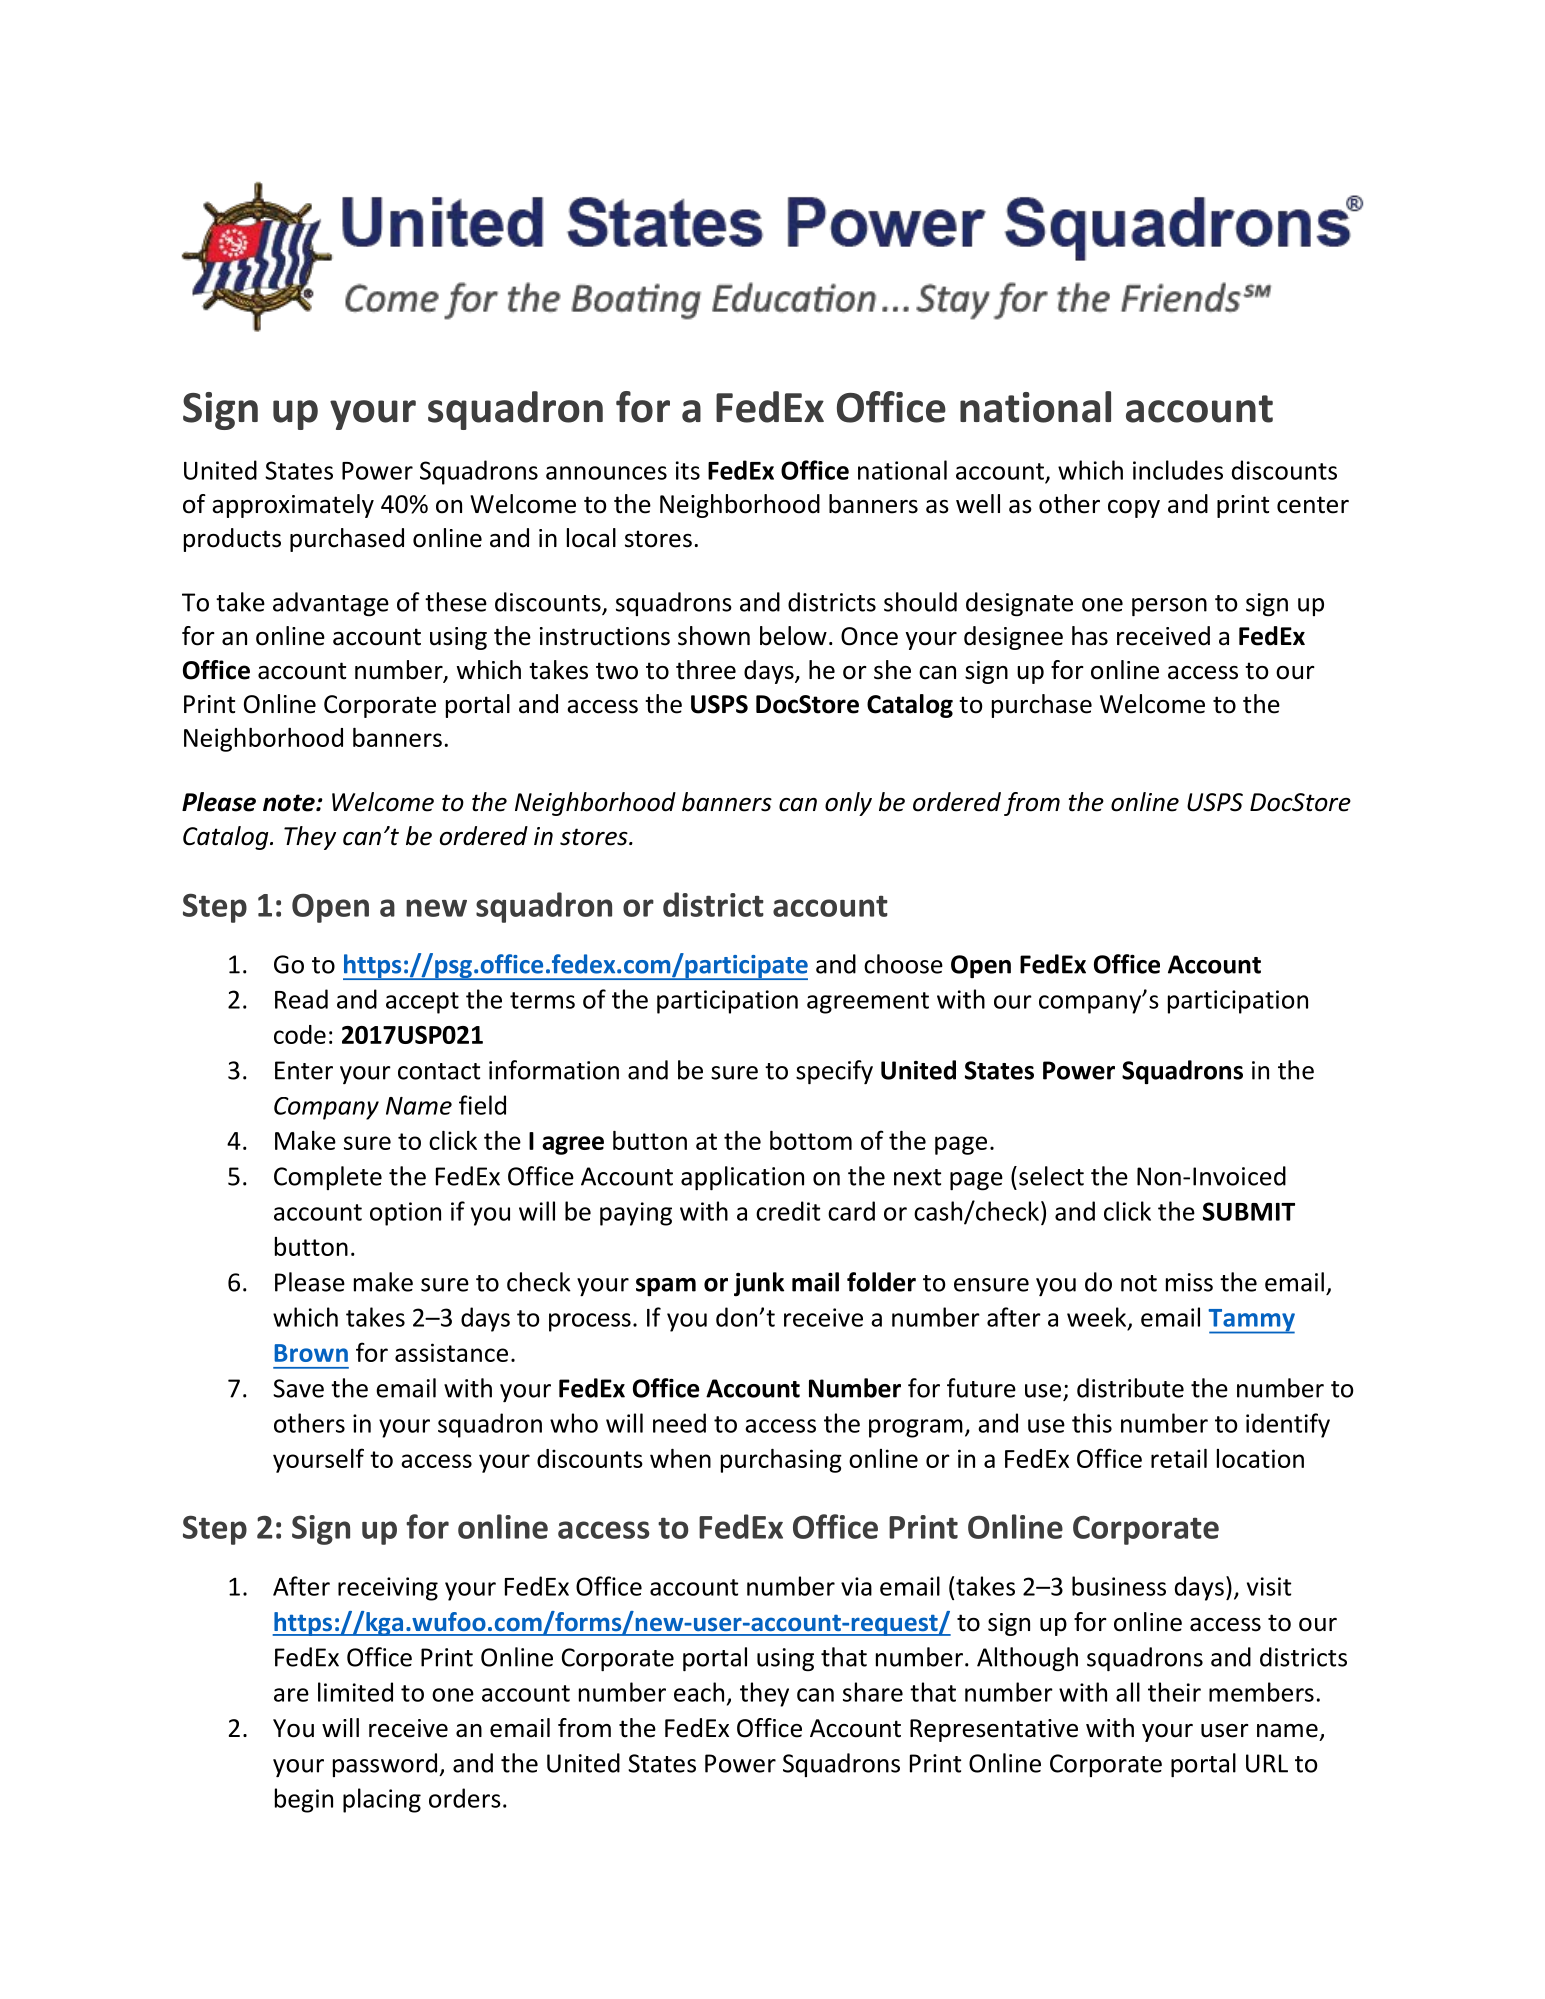 This screenshot has width=1545, height=1999. I want to click on choose, so click(903, 964).
